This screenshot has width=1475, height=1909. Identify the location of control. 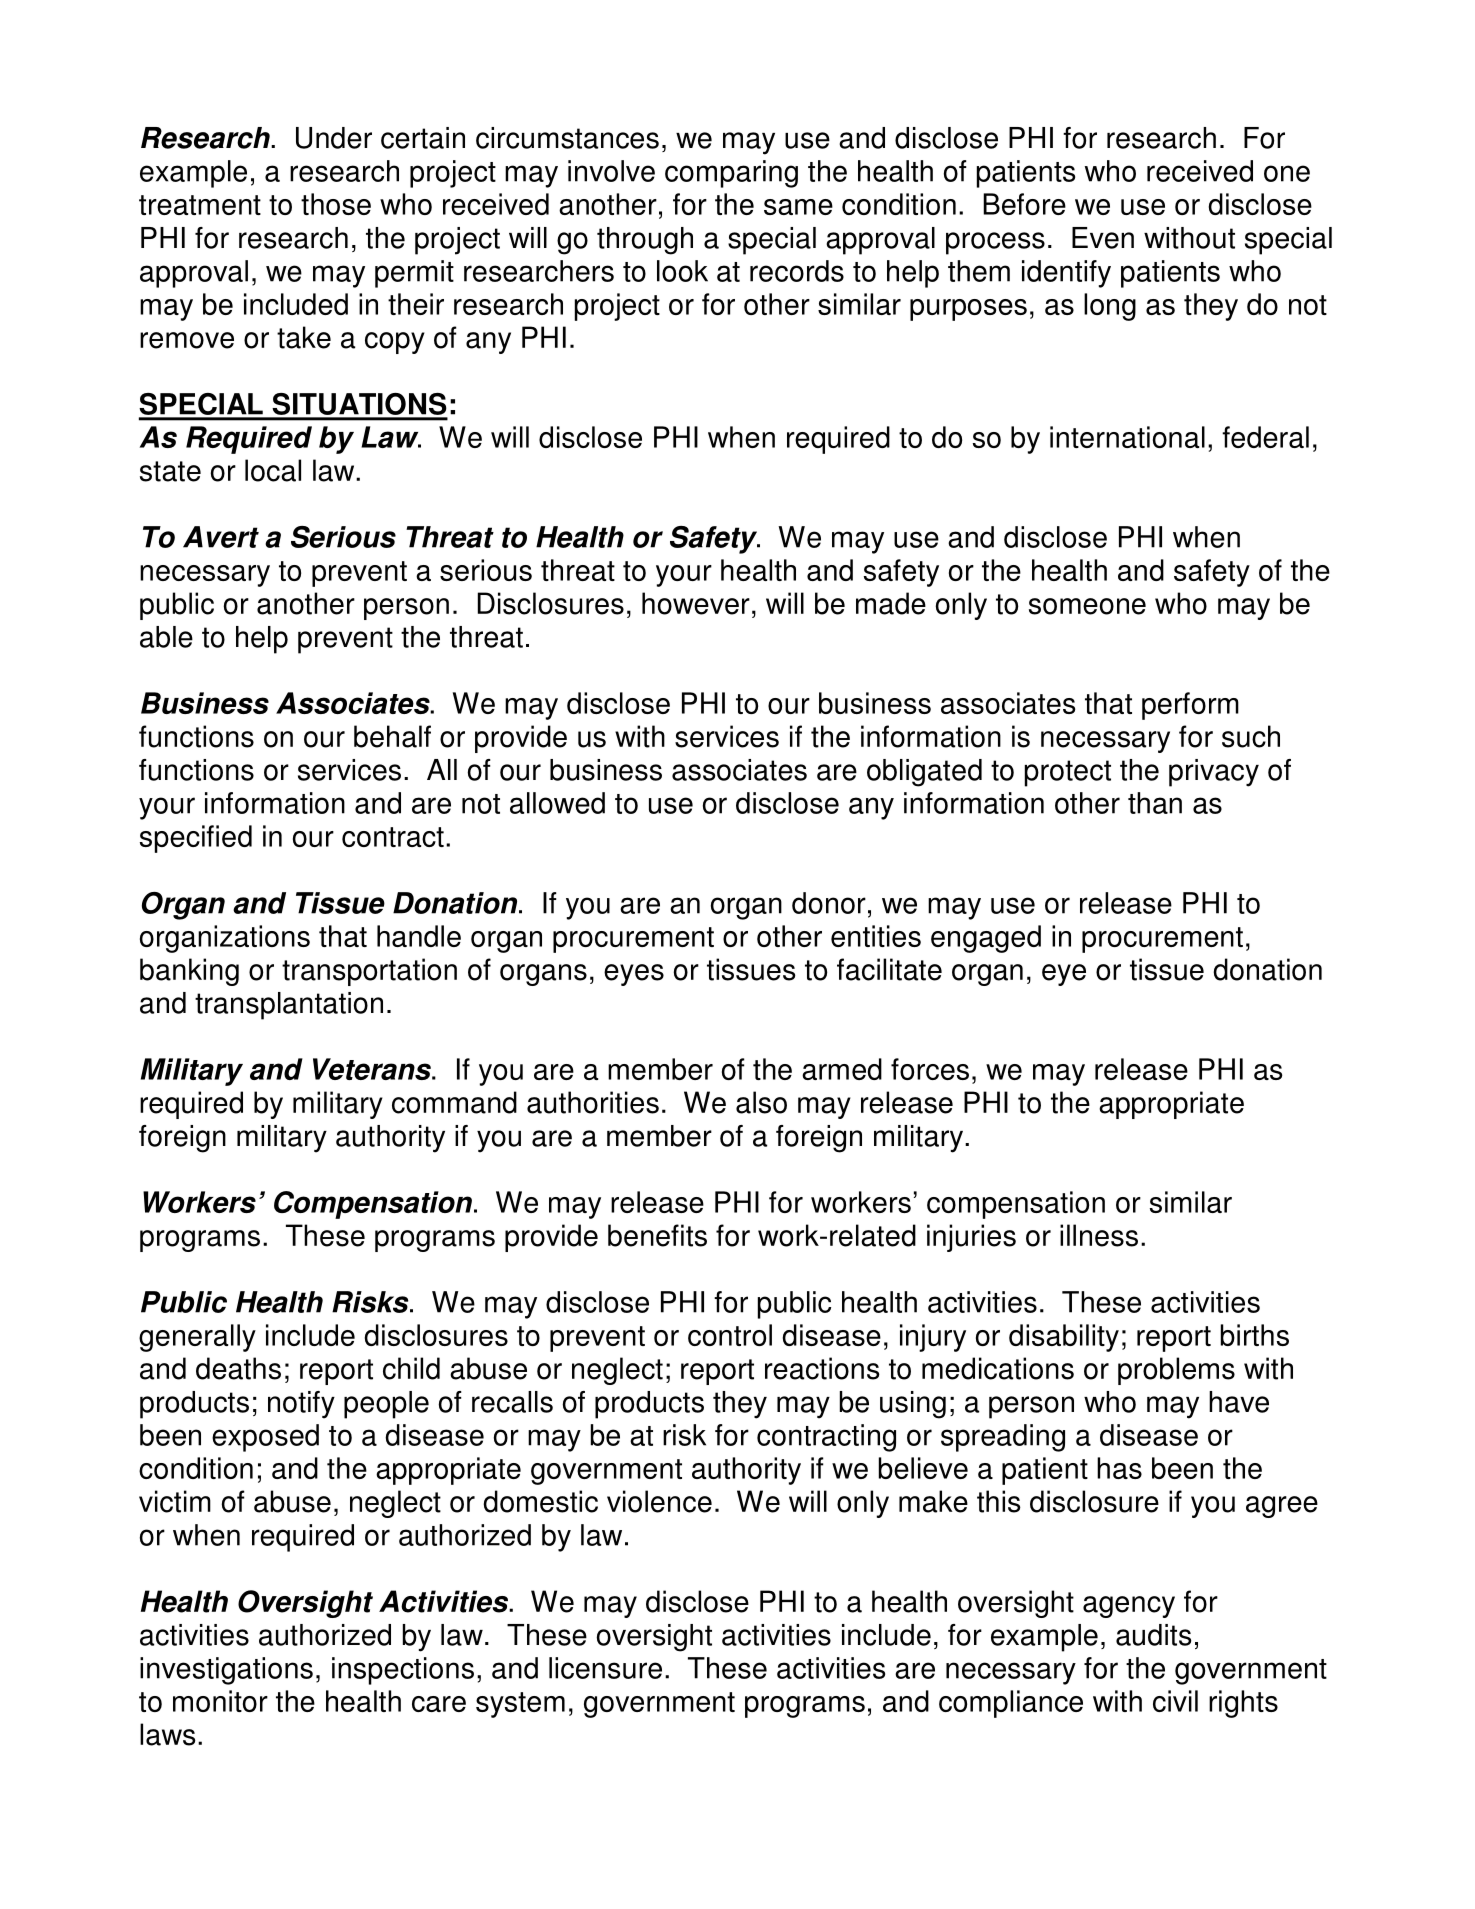
(730, 1335).
